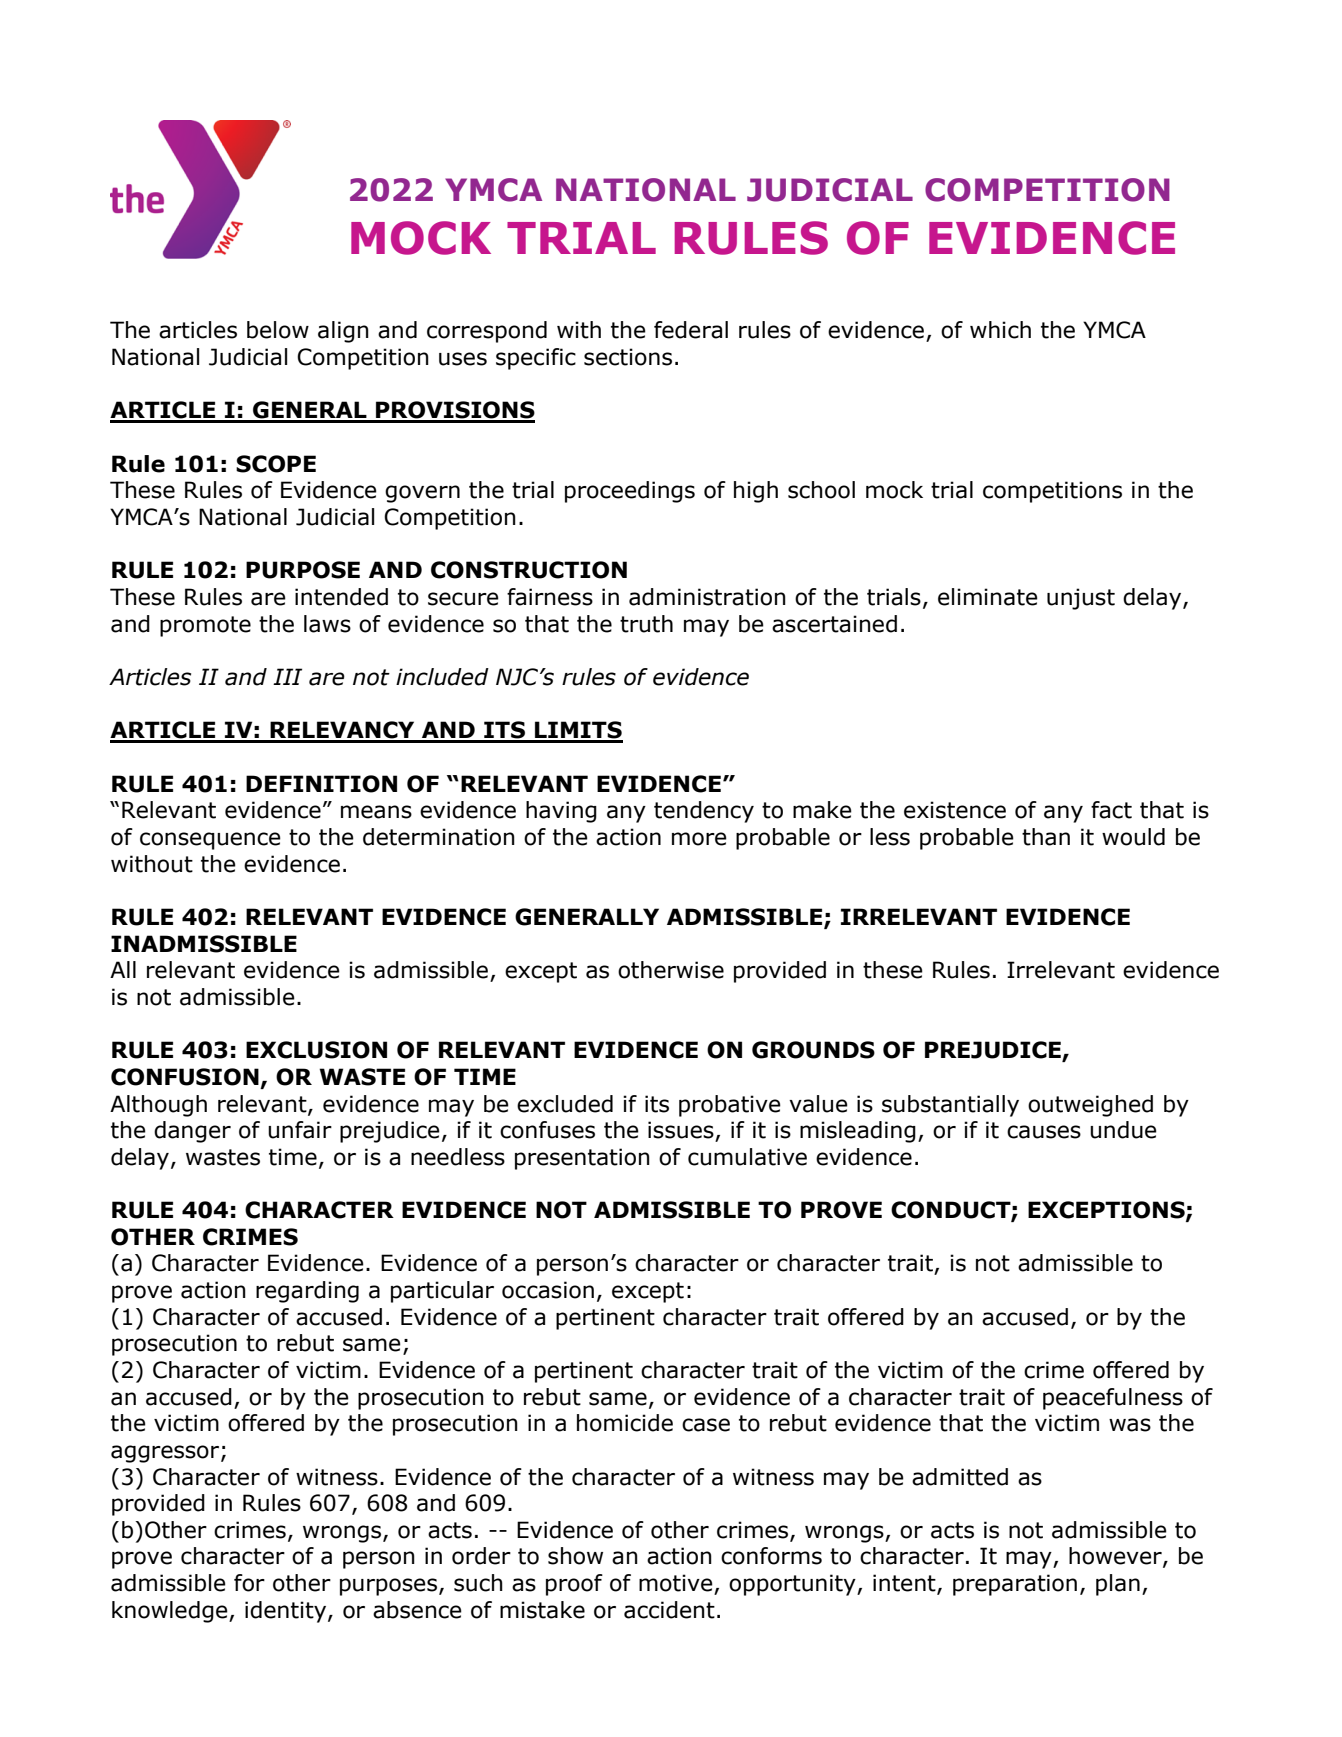  I want to click on unfair, so click(300, 1130).
